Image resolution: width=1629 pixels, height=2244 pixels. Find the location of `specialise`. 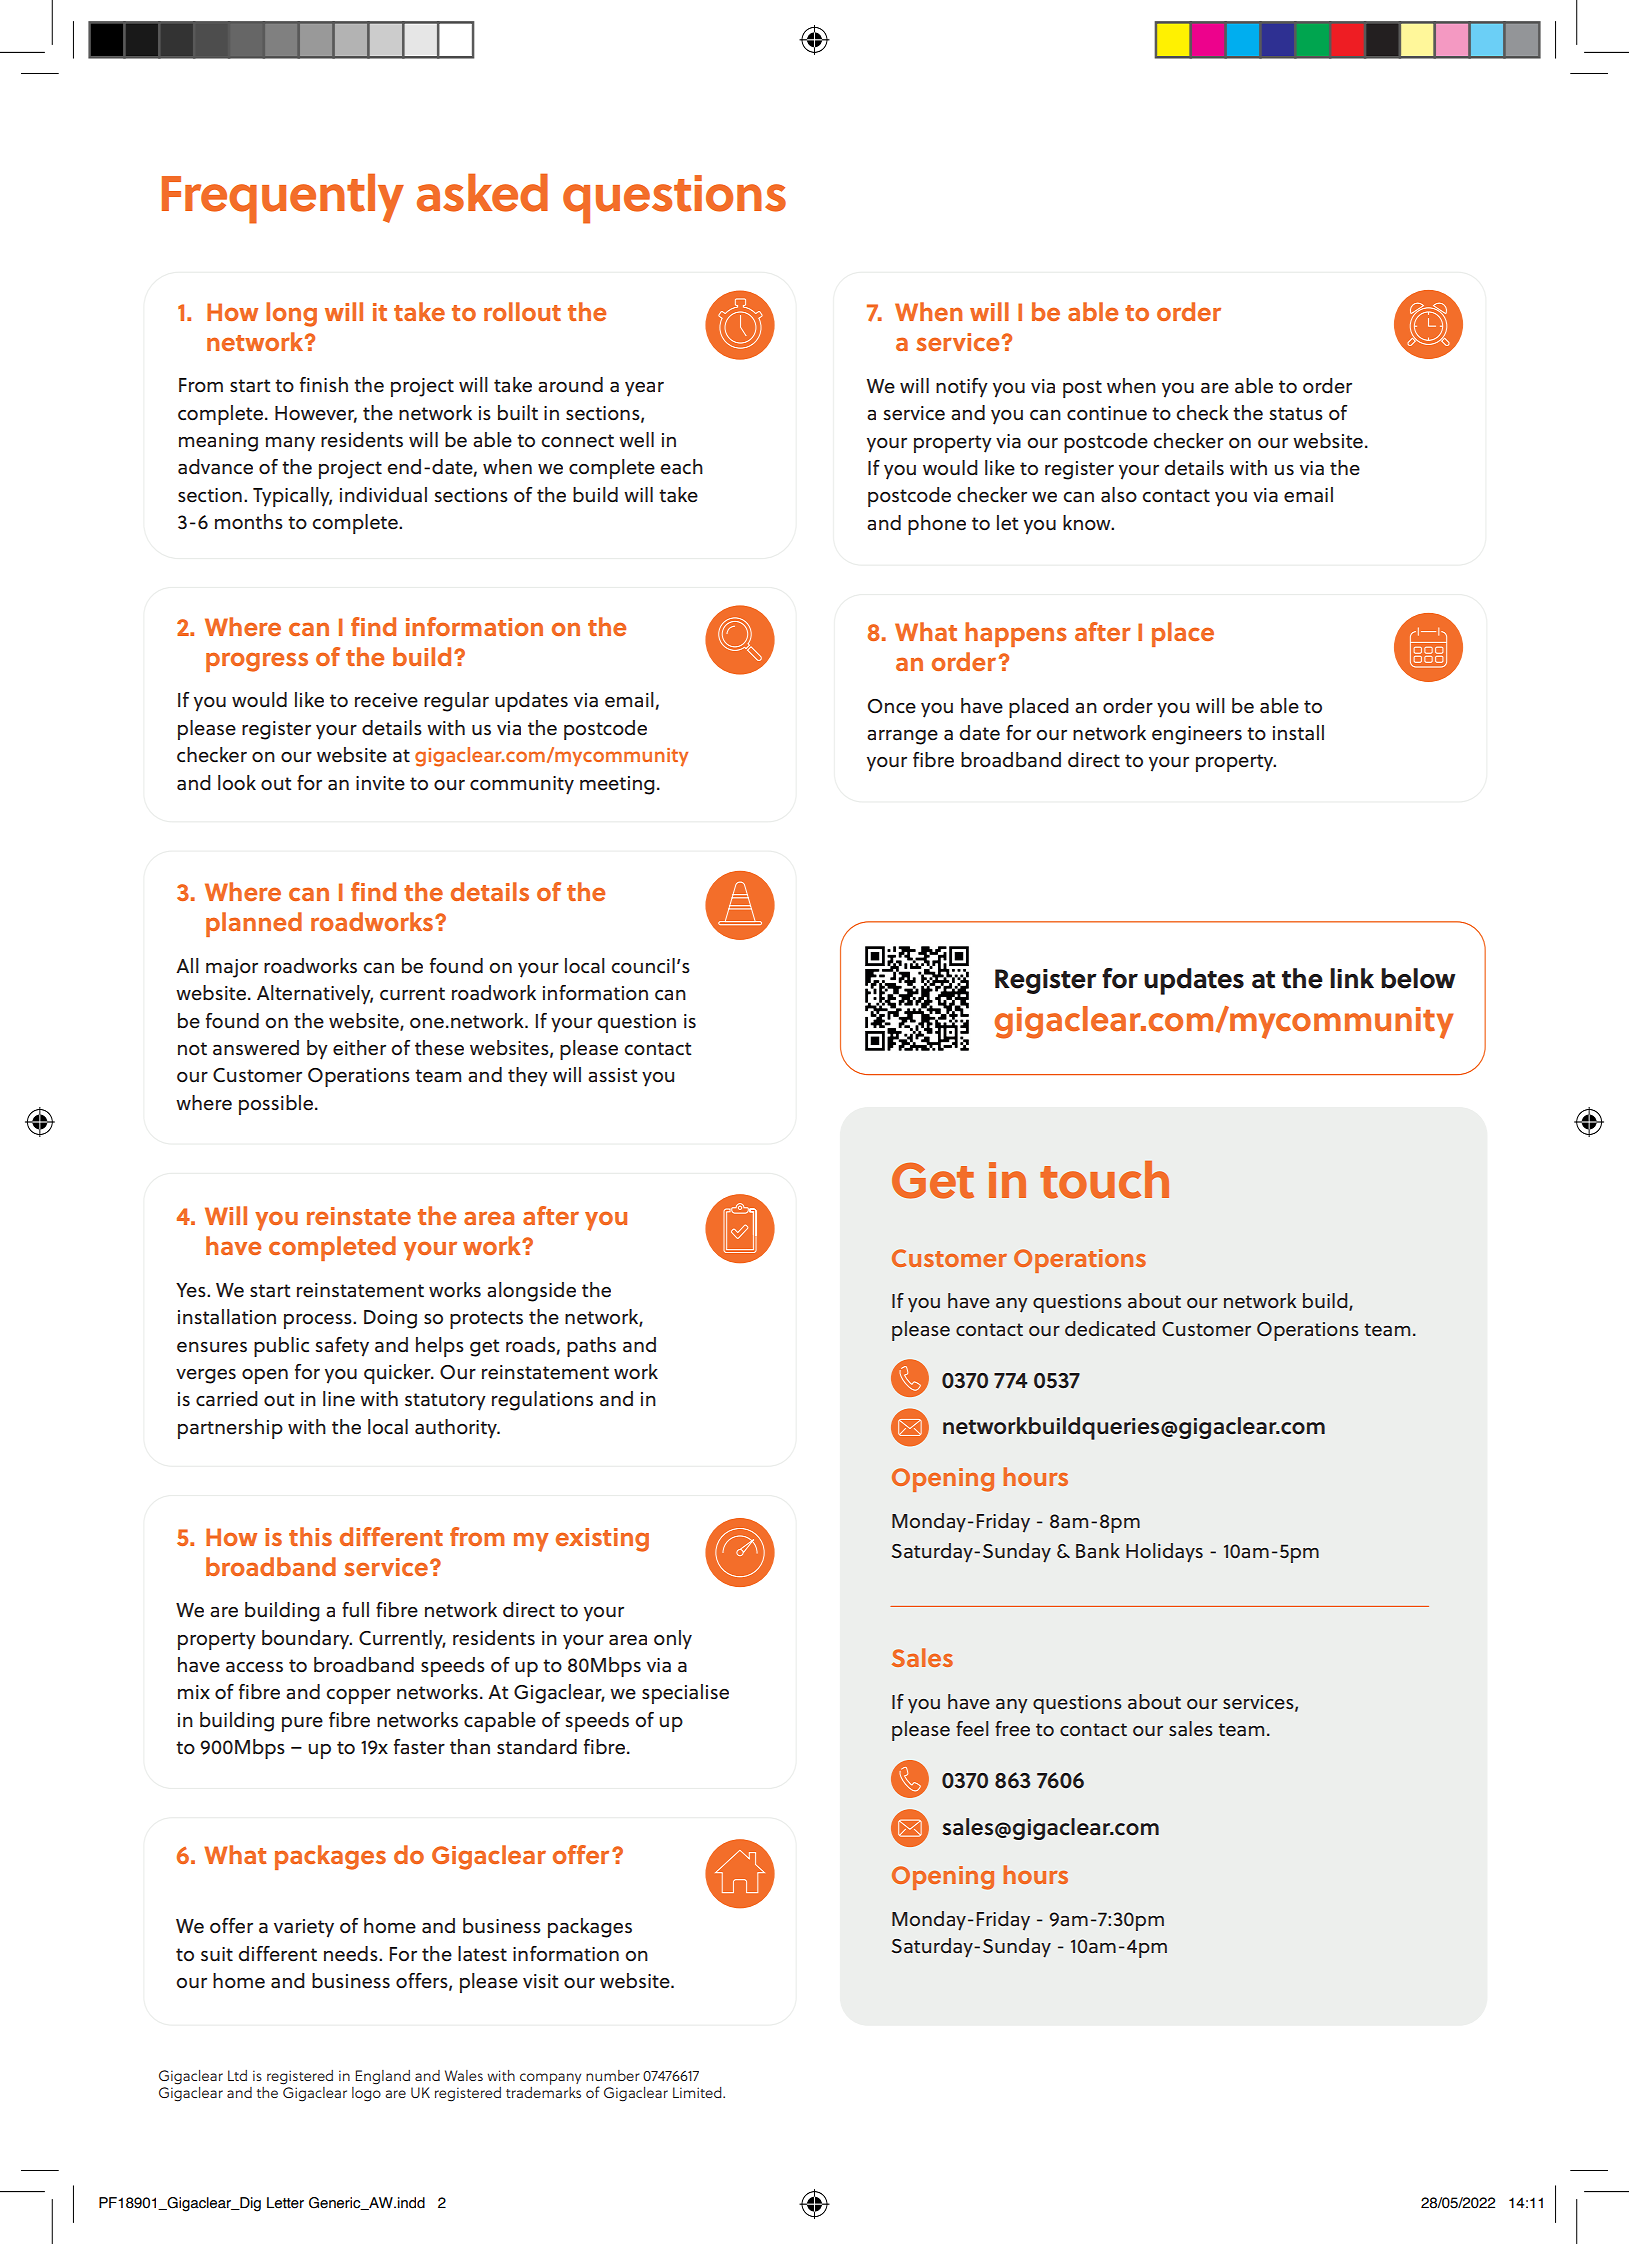

specialise is located at coordinates (685, 1694).
